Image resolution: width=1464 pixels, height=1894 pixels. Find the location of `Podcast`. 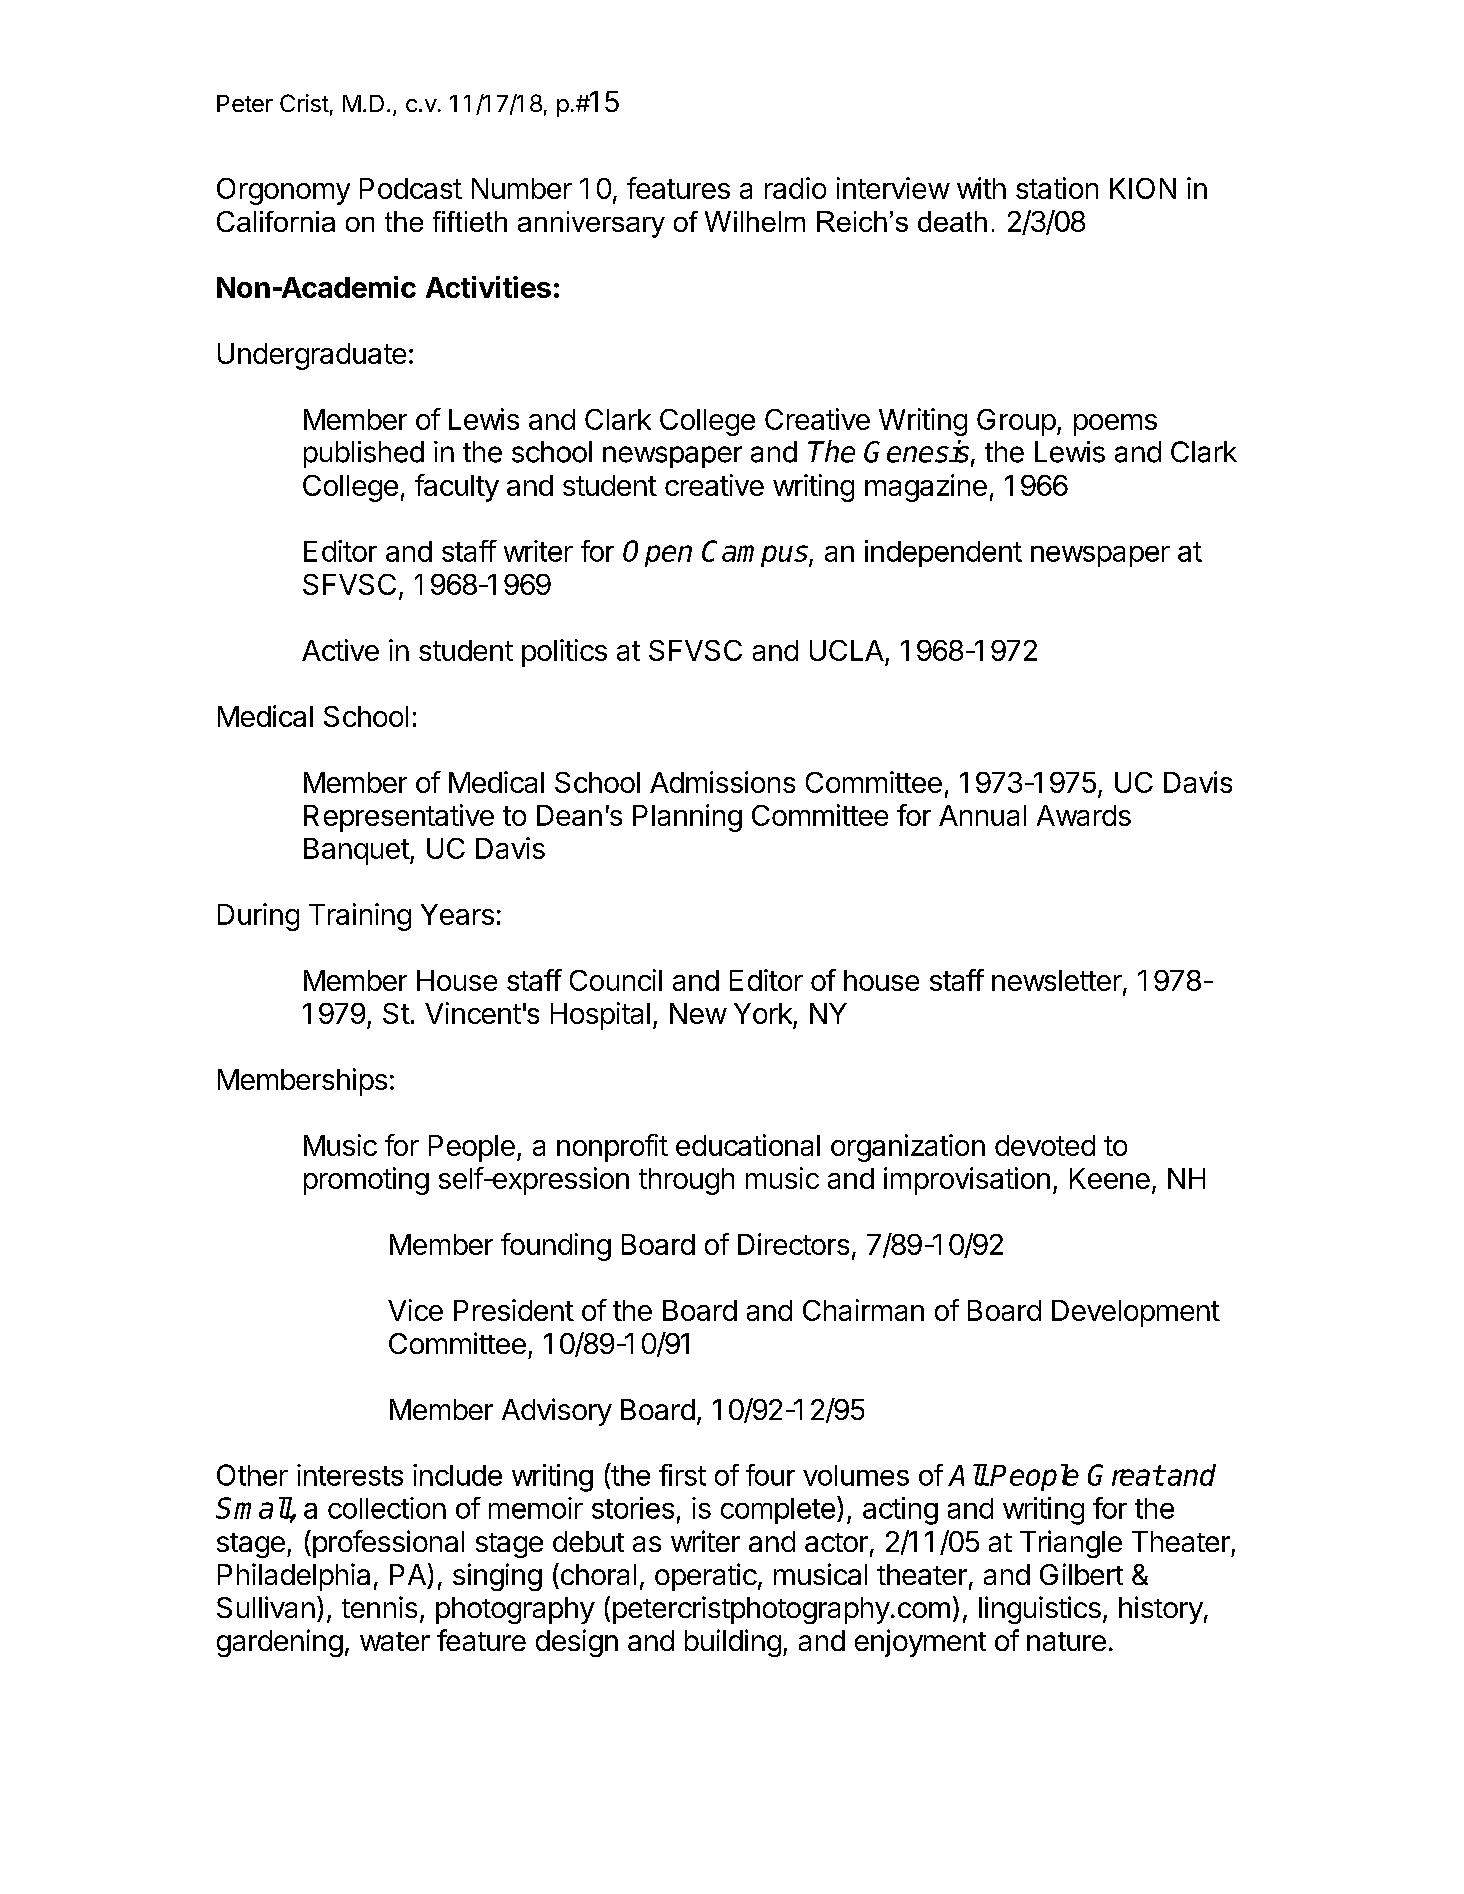

Podcast is located at coordinates (411, 188).
